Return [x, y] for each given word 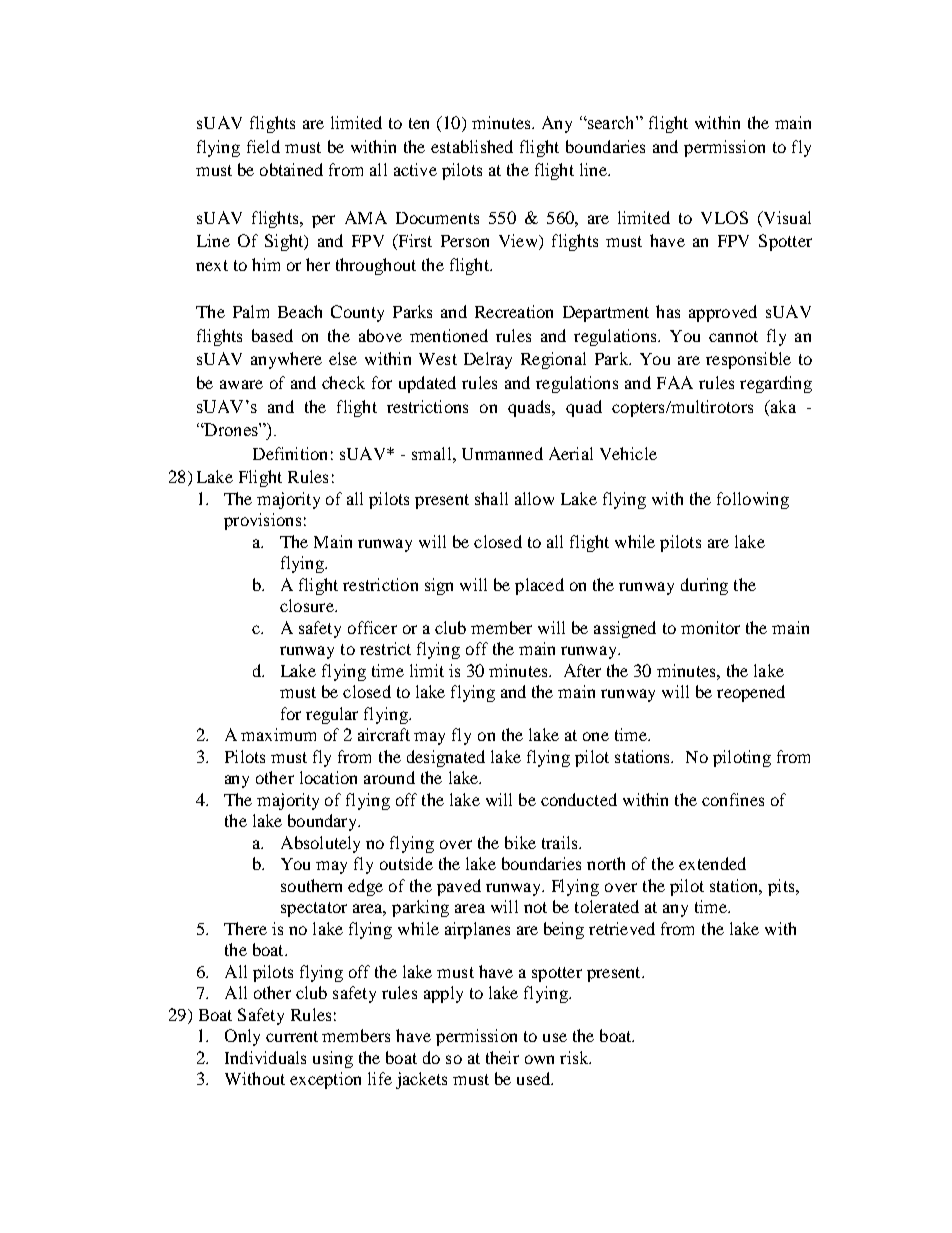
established [472, 146]
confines [733, 799]
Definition [290, 453]
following [753, 500]
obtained [291, 169]
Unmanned [502, 453]
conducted [579, 799]
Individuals [265, 1057]
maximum [278, 734]
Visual [786, 217]
